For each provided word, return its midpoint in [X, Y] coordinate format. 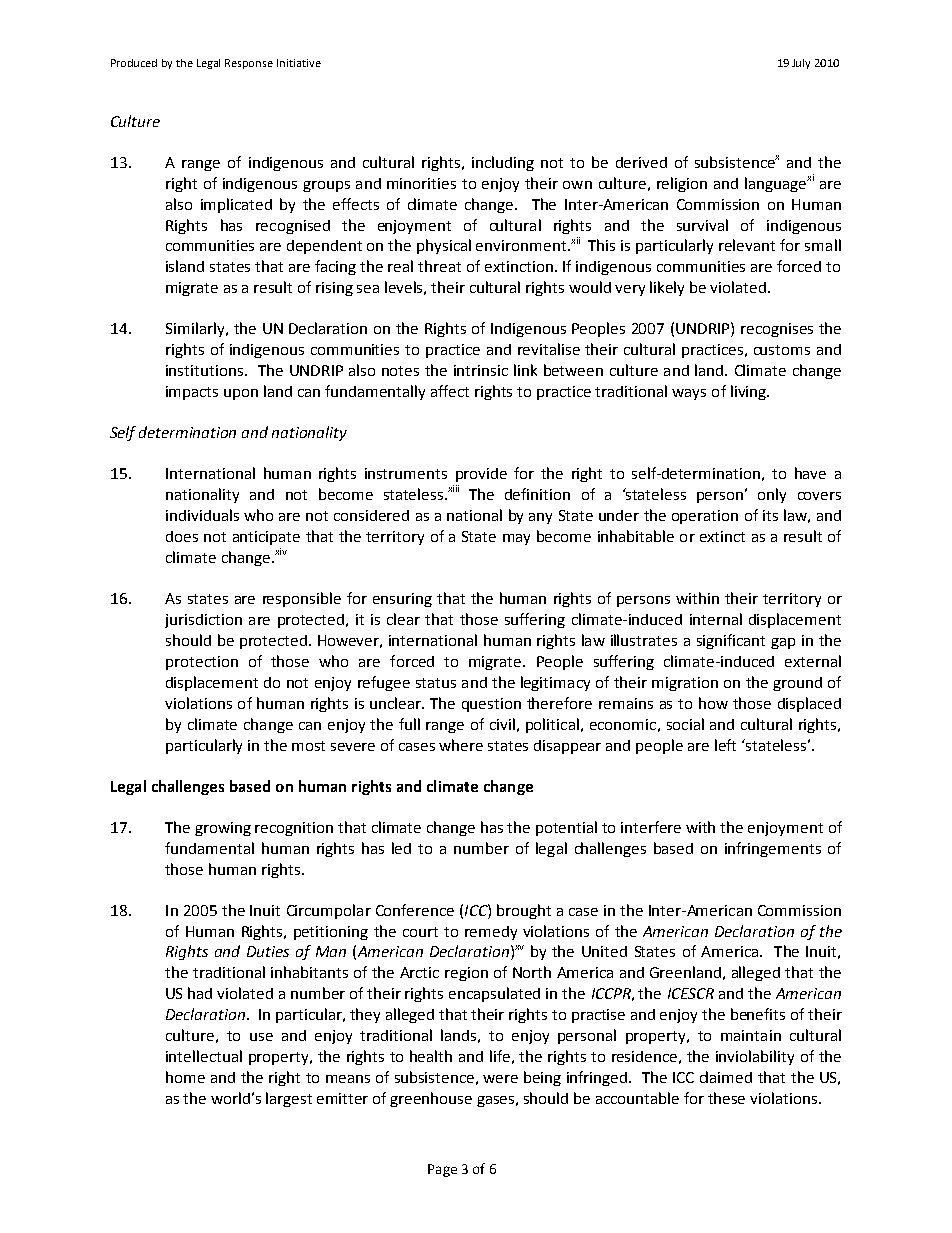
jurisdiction [203, 621]
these [726, 1098]
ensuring [402, 600]
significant [731, 641]
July [801, 64]
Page [442, 1170]
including [503, 163]
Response [249, 64]
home [185, 1077]
